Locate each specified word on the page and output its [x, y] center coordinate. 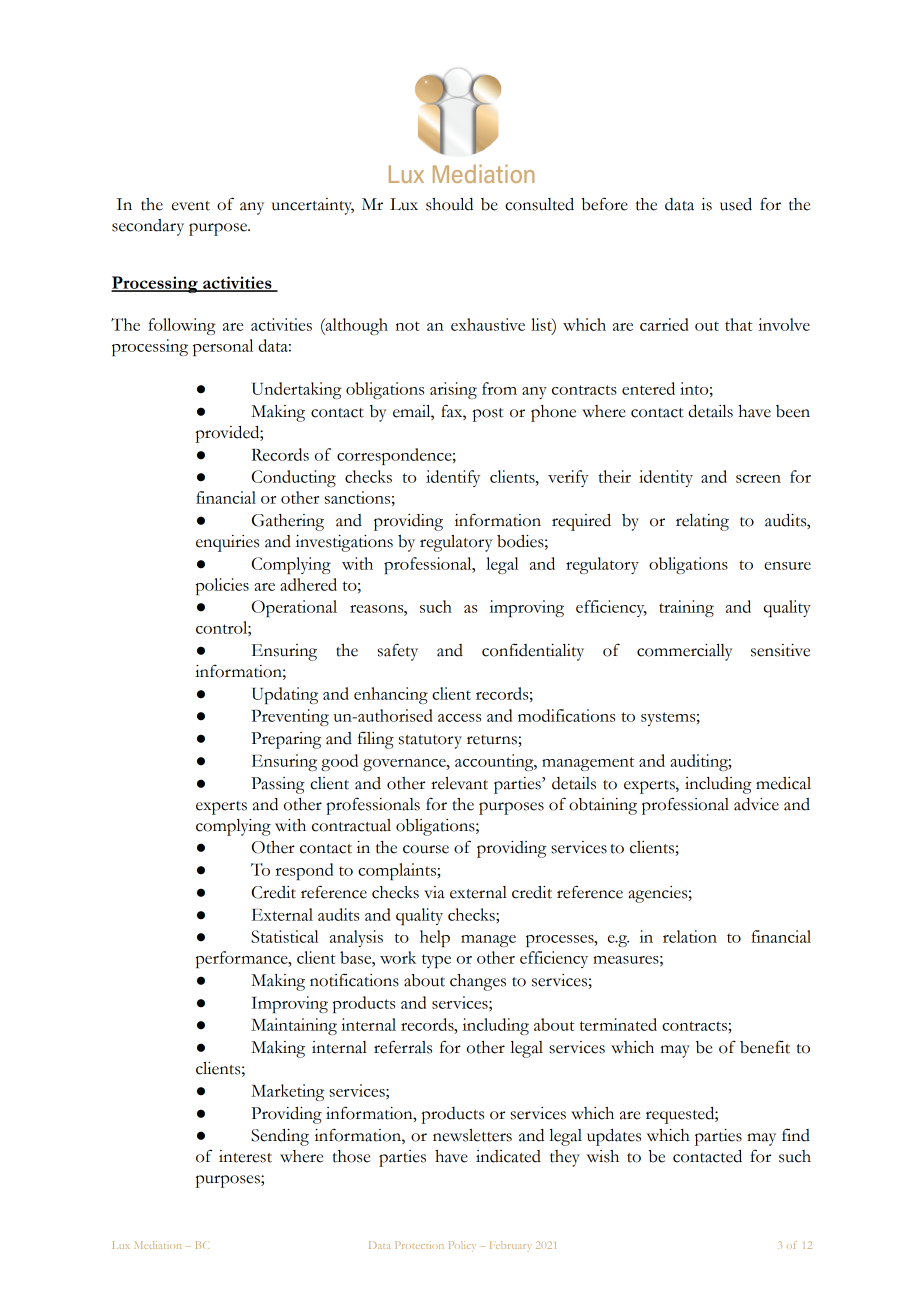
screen [758, 479]
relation [690, 936]
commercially [684, 652]
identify [453, 478]
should [449, 204]
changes [478, 982]
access [459, 718]
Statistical [285, 936]
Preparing [286, 740]
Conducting [293, 478]
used [736, 204]
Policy [462, 1246]
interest [245, 1156]
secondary [148, 227]
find [796, 1135]
